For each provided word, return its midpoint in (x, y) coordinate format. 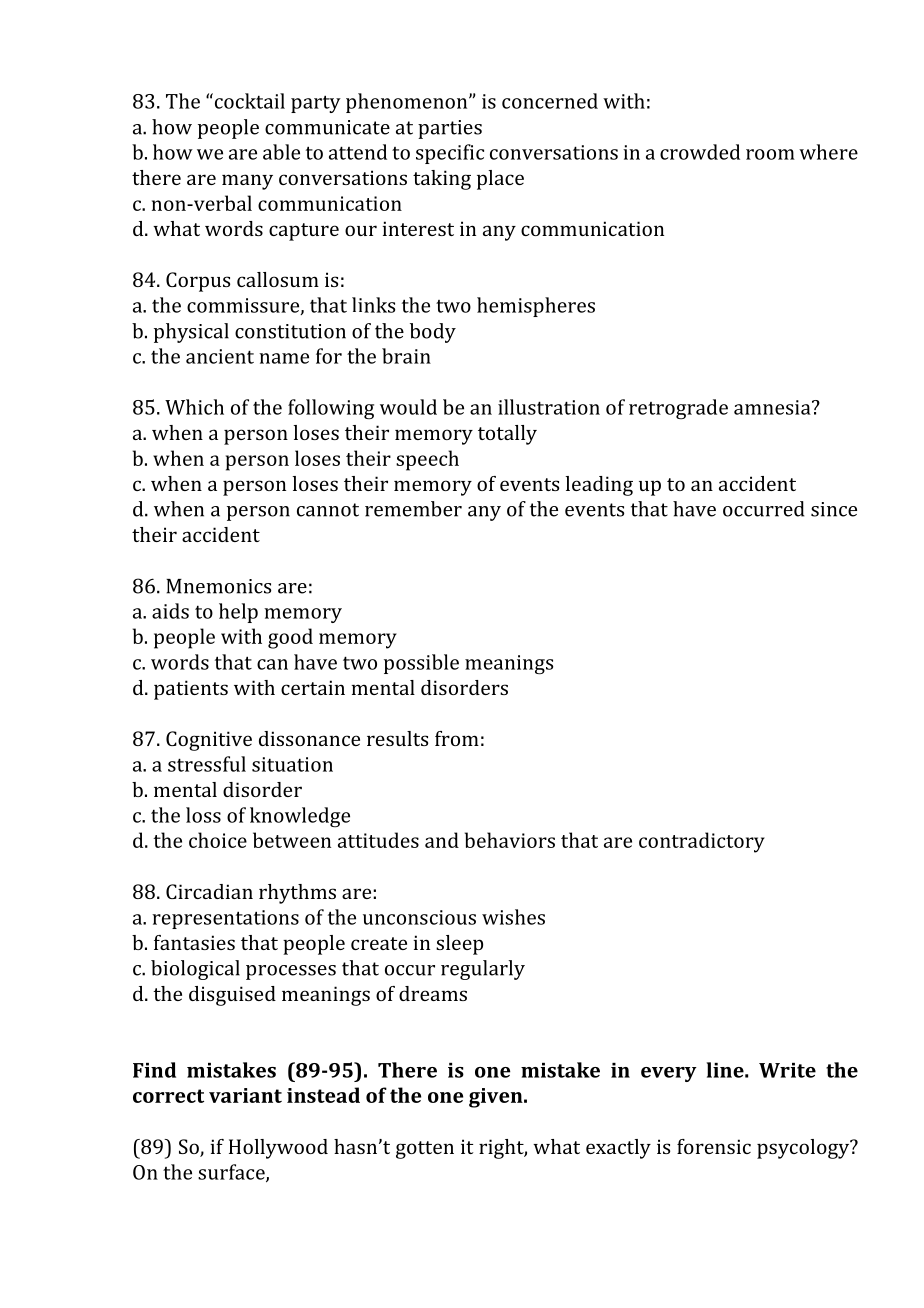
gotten (425, 1150)
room (770, 154)
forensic (714, 1146)
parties (450, 129)
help (238, 613)
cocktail (248, 101)
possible (421, 664)
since (834, 509)
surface (232, 1173)
